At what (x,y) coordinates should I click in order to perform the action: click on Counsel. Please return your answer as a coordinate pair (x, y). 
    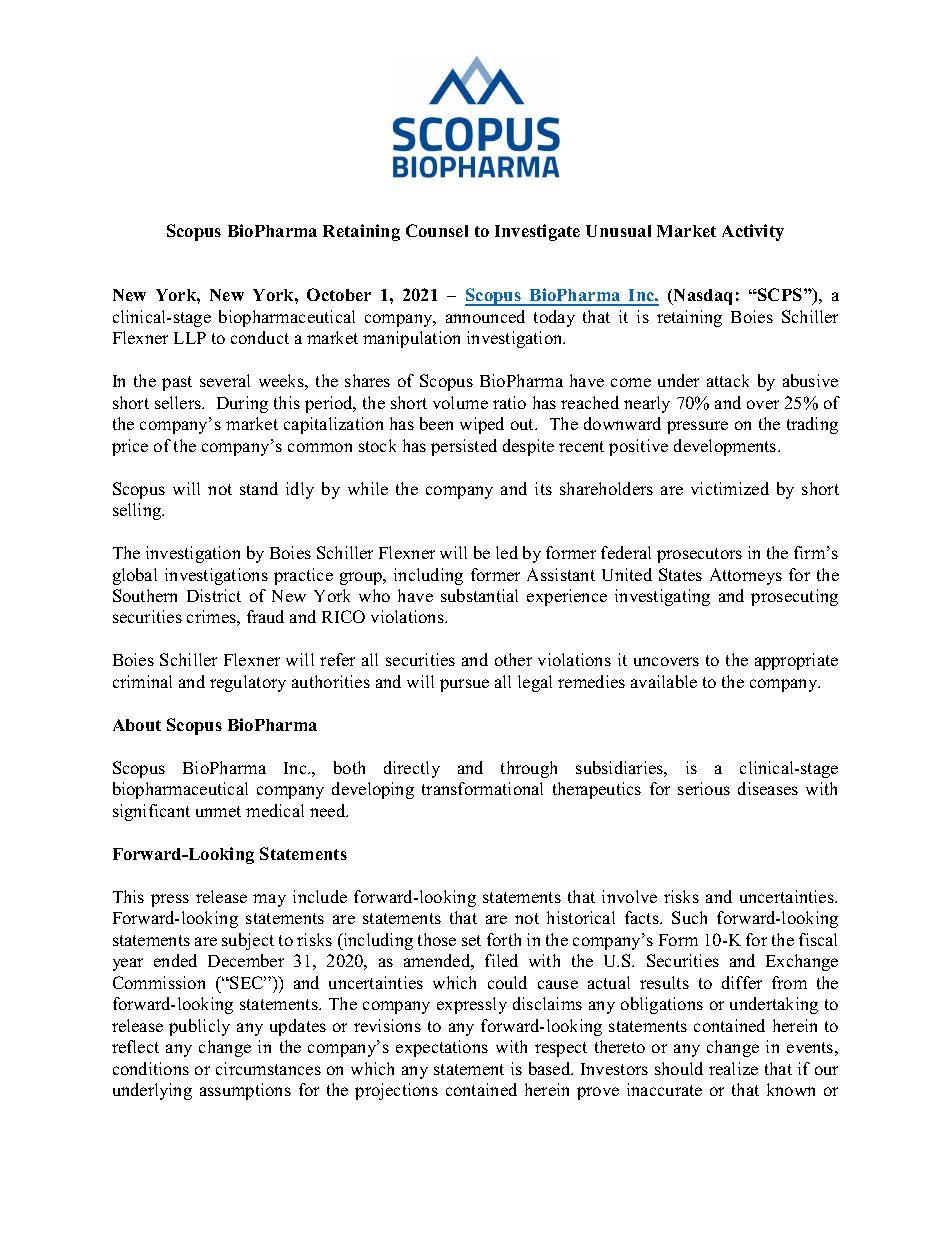
    Looking at the image, I should click on (437, 230).
